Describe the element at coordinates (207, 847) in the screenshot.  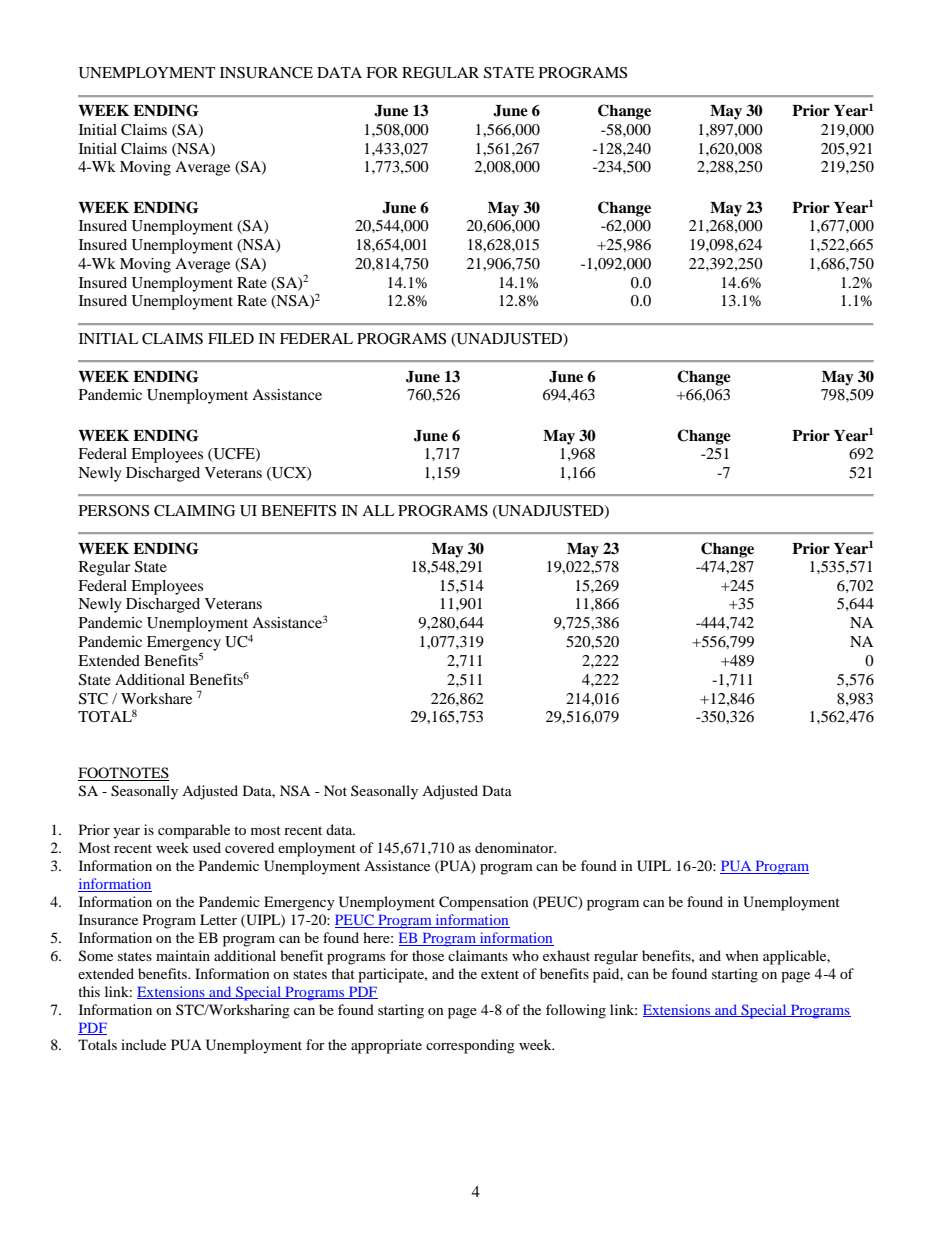
I see `used` at that location.
